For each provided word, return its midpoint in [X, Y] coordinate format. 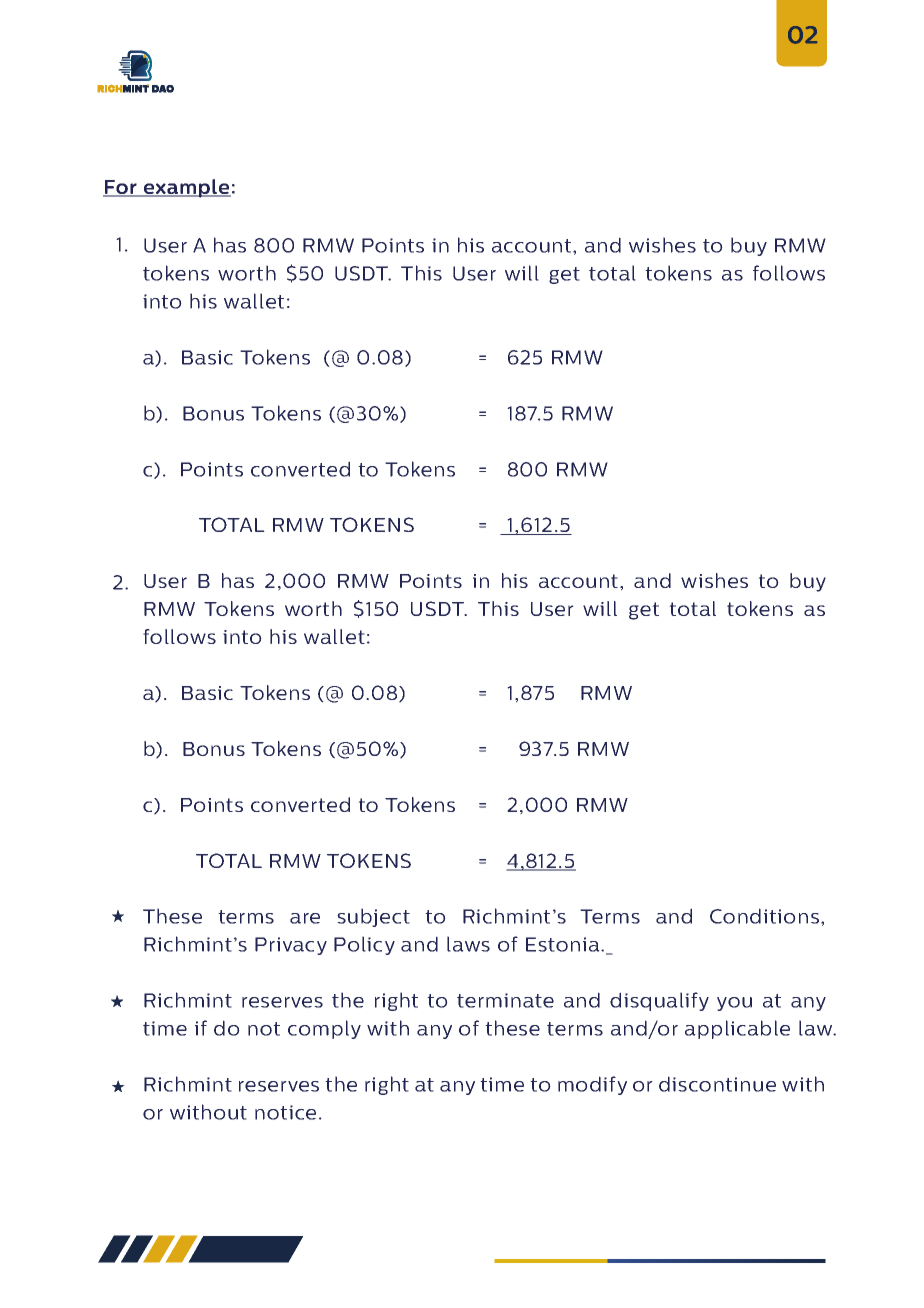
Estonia [564, 944]
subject [373, 917]
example [186, 188]
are [305, 918]
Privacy [291, 946]
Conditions [766, 916]
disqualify [659, 1001]
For [121, 188]
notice [285, 1112]
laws [468, 944]
